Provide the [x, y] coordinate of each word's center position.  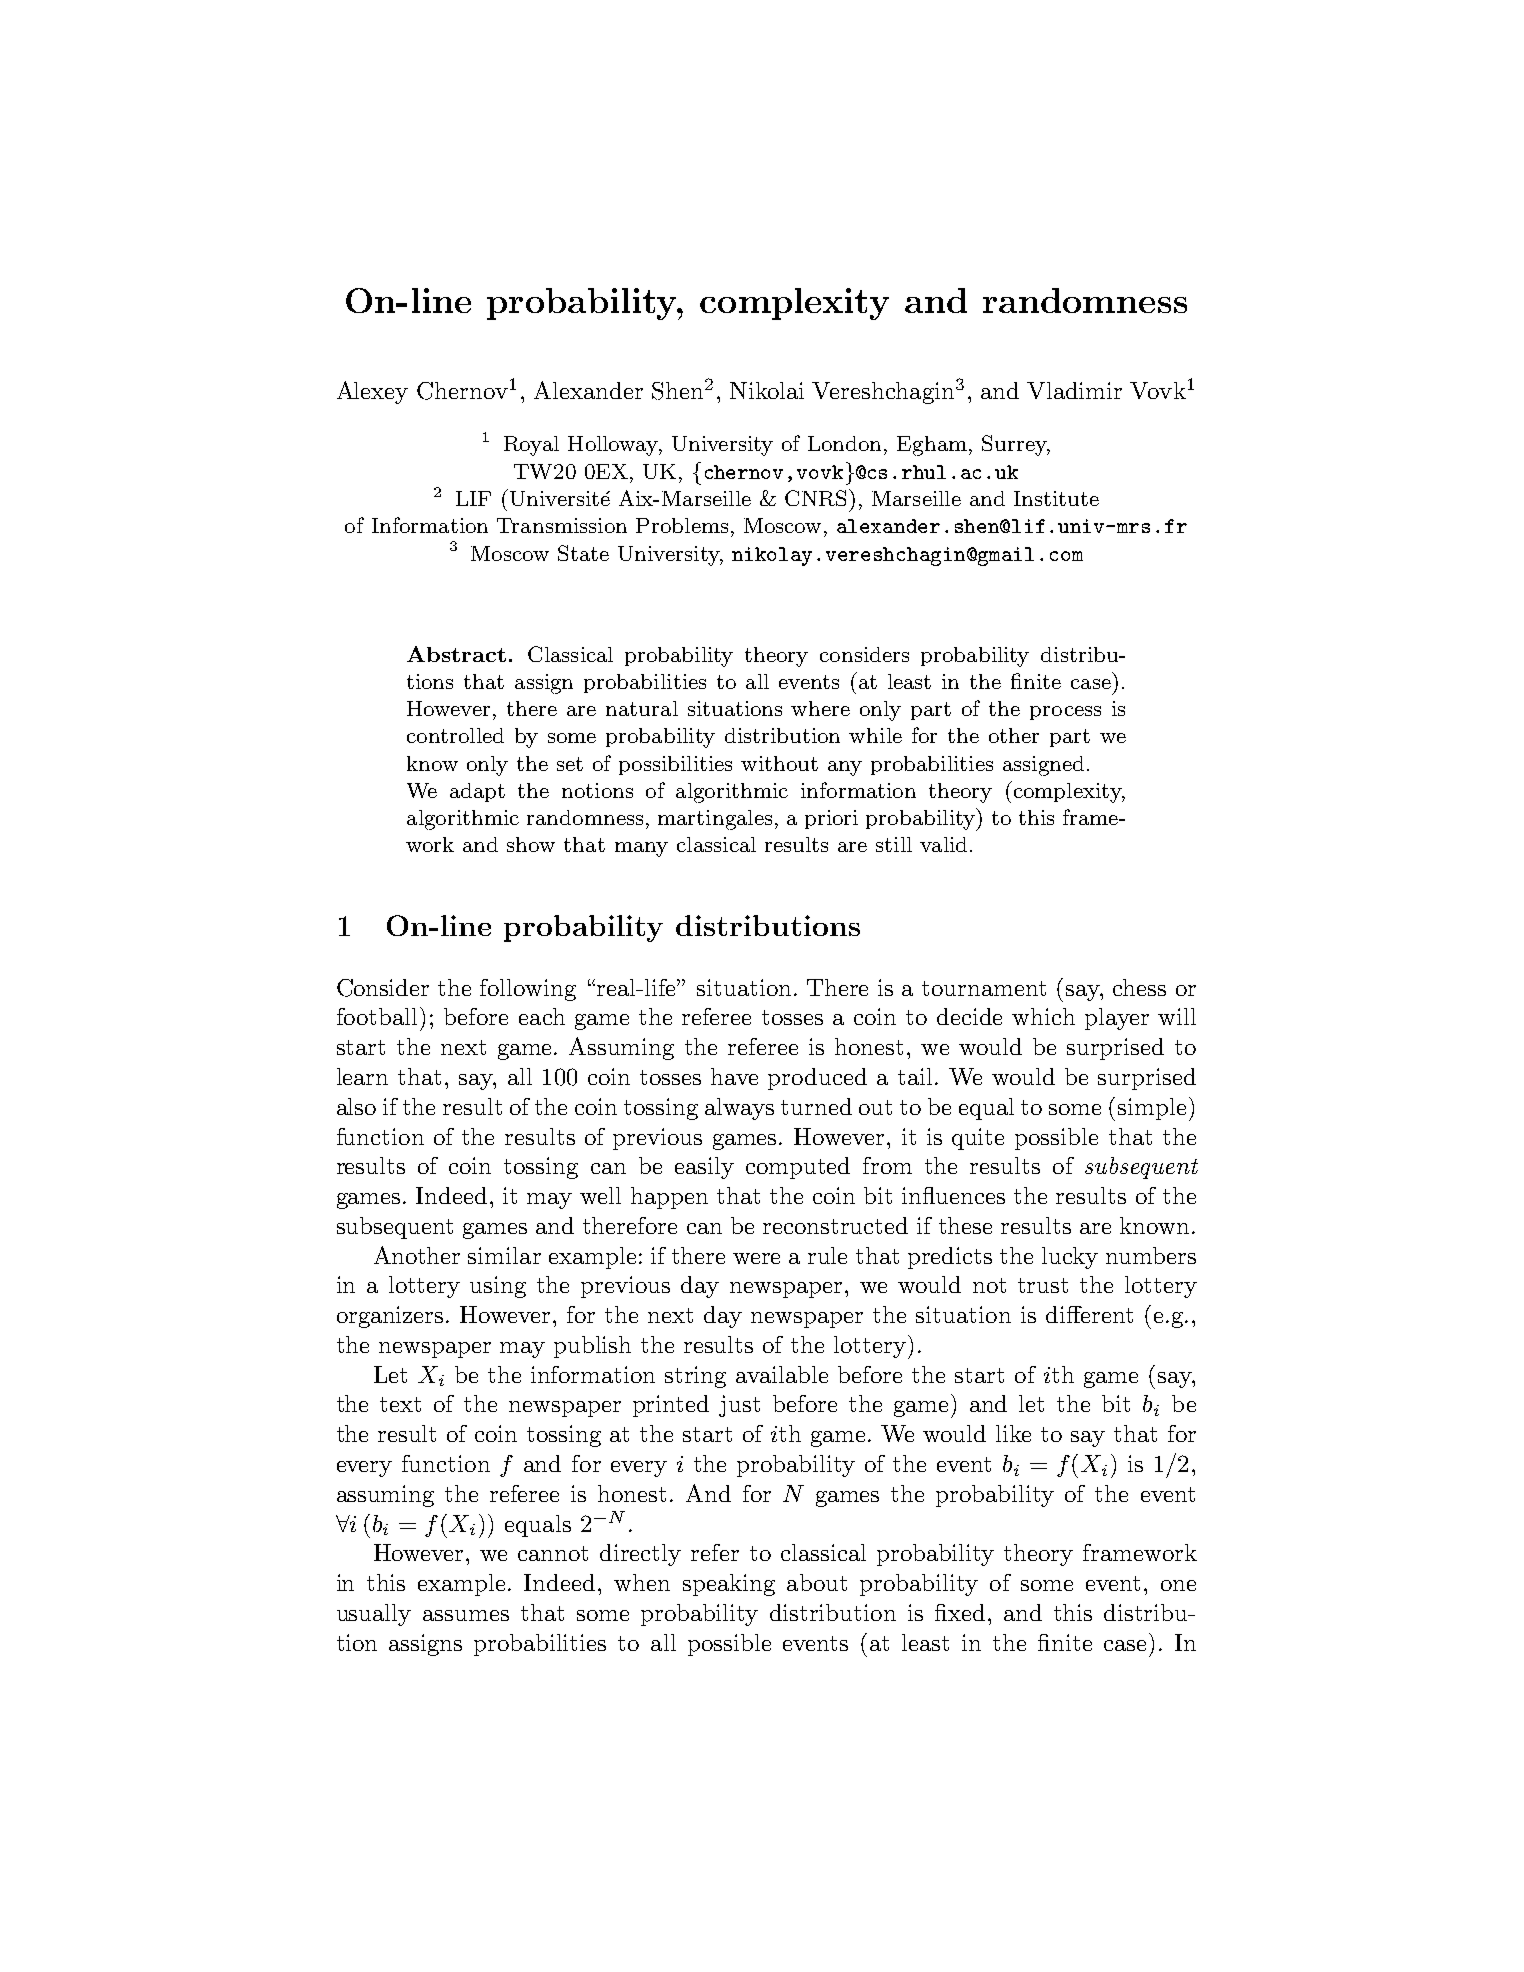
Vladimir [1074, 390]
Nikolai [767, 390]
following [528, 990]
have [734, 1076]
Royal [531, 446]
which [1043, 1016]
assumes [466, 1615]
